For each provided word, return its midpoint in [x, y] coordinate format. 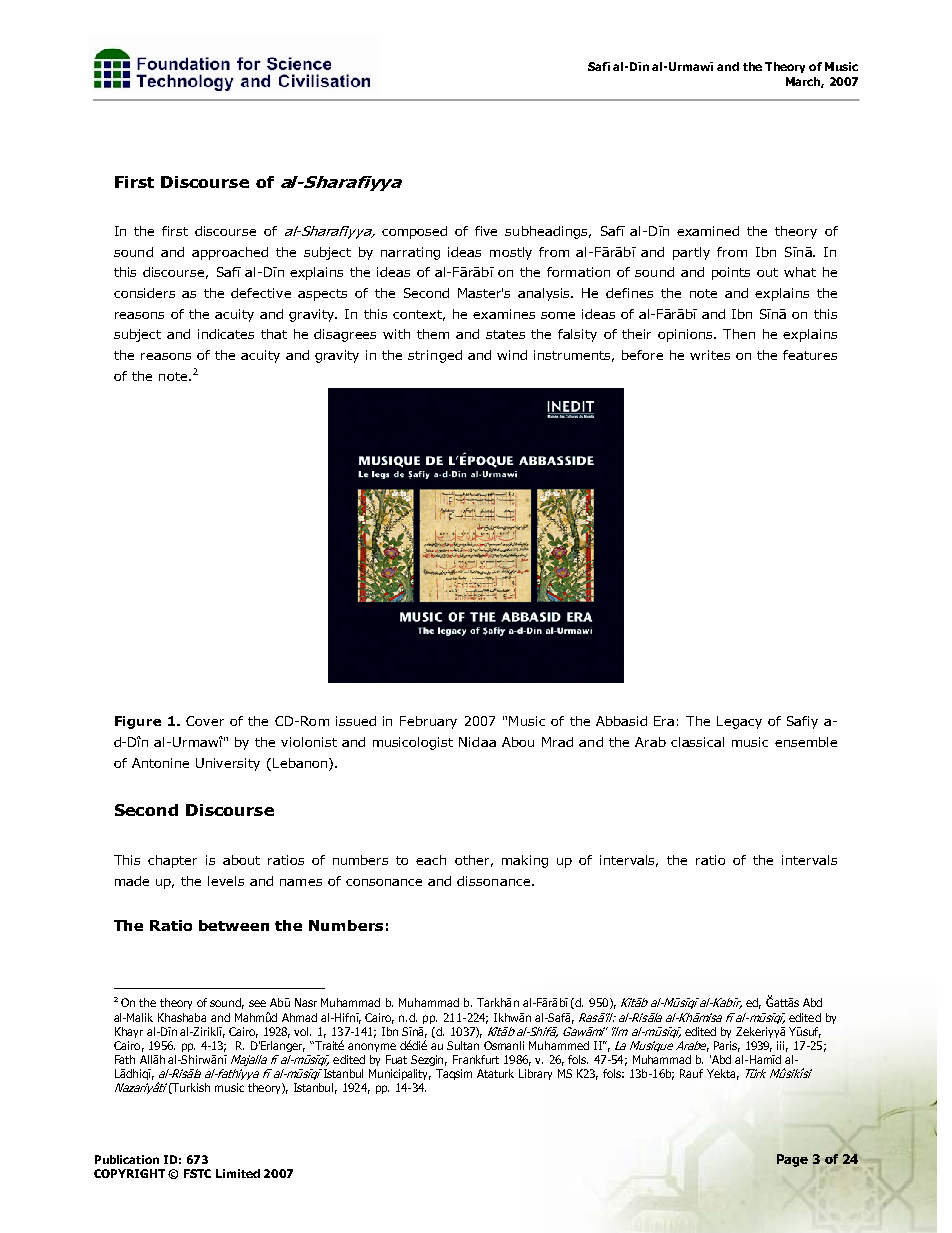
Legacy [739, 722]
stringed [435, 356]
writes [710, 355]
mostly [511, 253]
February [428, 722]
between [234, 925]
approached [230, 253]
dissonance [495, 881]
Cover [205, 721]
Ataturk [495, 1073]
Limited [238, 1173]
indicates [226, 334]
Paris [727, 1046]
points [731, 273]
